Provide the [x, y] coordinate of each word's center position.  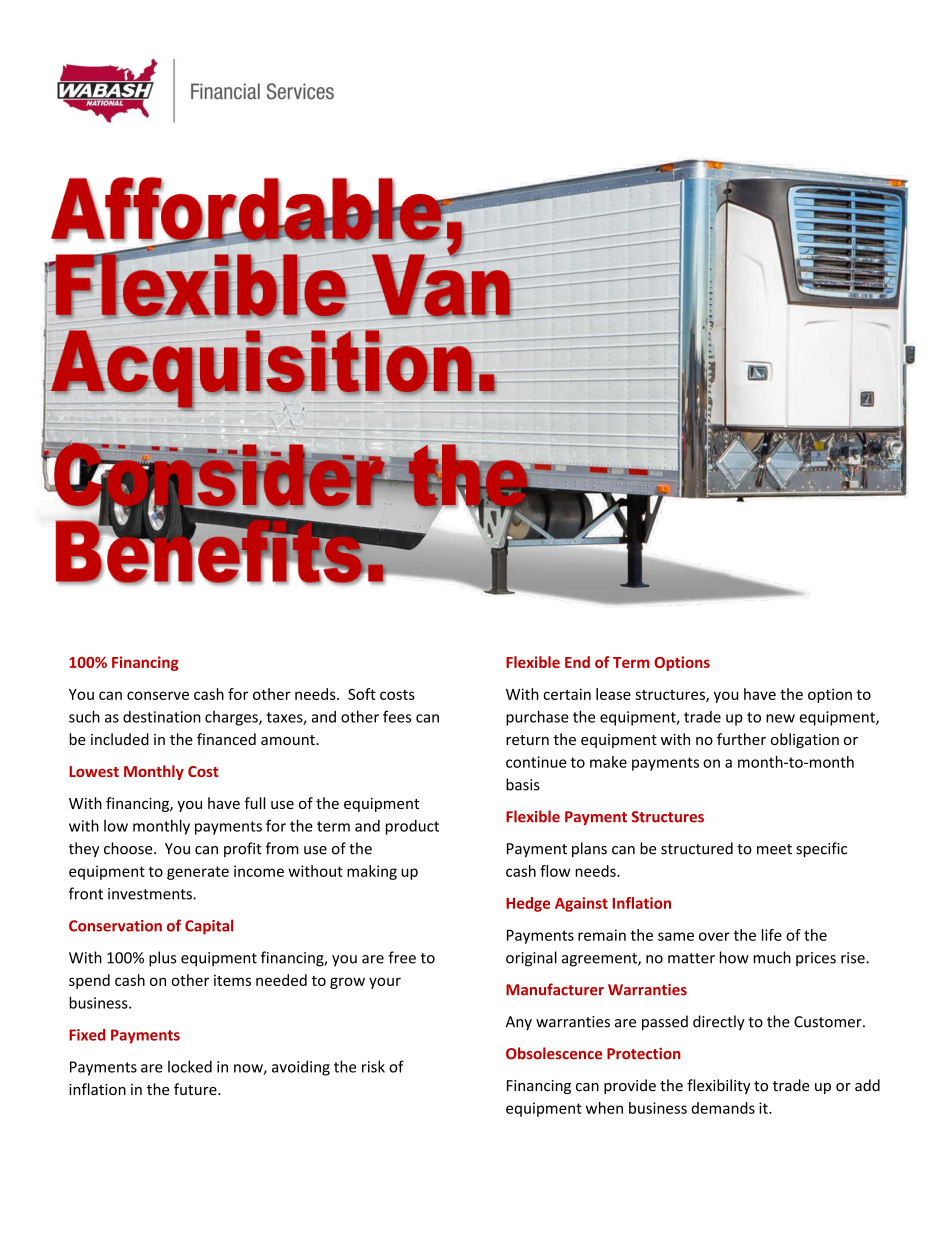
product [412, 827]
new [780, 718]
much [772, 957]
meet [774, 849]
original [531, 959]
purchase [537, 718]
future [196, 1089]
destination [162, 717]
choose [129, 848]
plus [162, 959]
